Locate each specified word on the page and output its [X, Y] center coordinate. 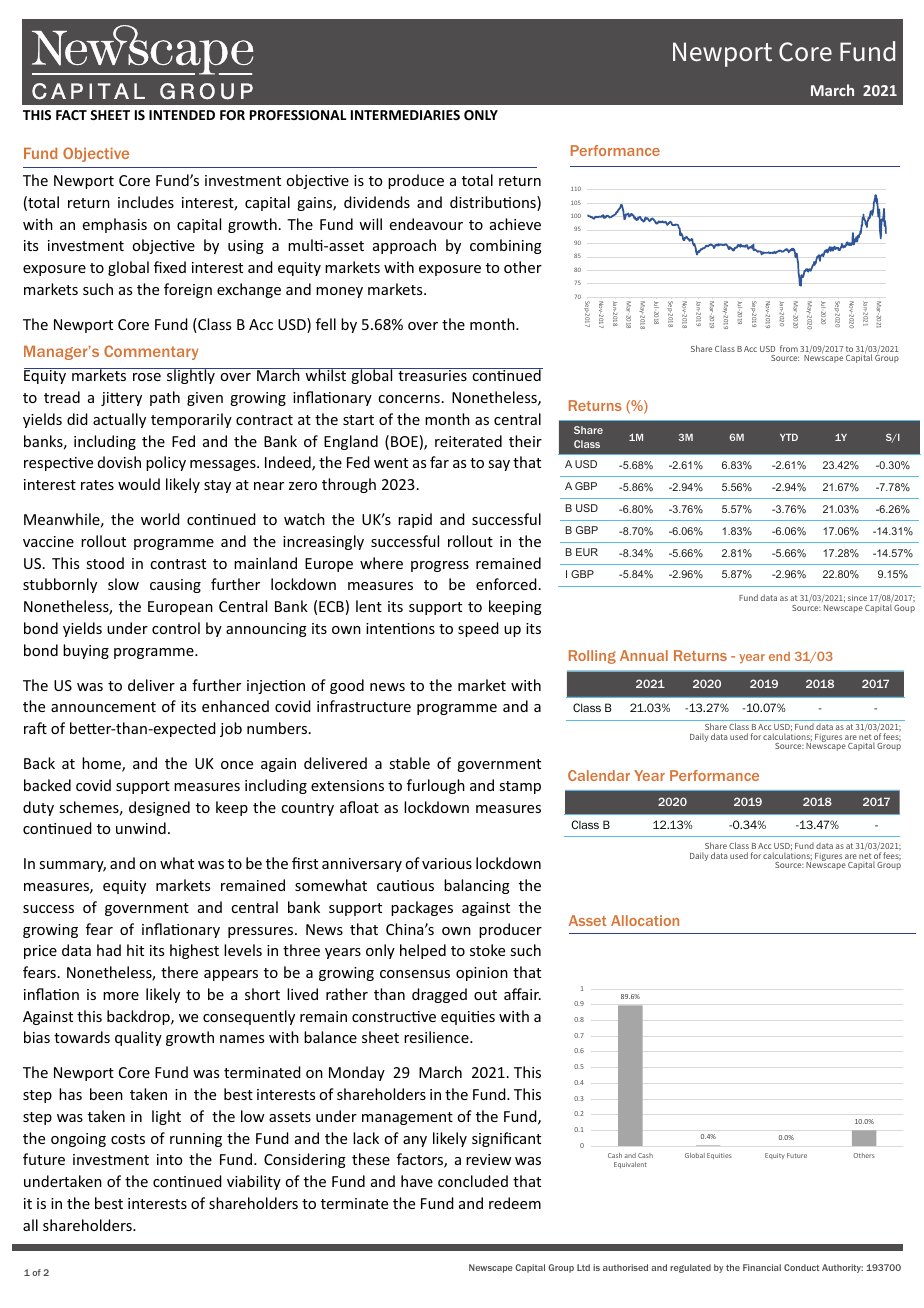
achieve [515, 224]
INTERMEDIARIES [405, 115]
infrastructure [364, 706]
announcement [103, 707]
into [169, 1159]
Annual [644, 655]
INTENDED [182, 115]
